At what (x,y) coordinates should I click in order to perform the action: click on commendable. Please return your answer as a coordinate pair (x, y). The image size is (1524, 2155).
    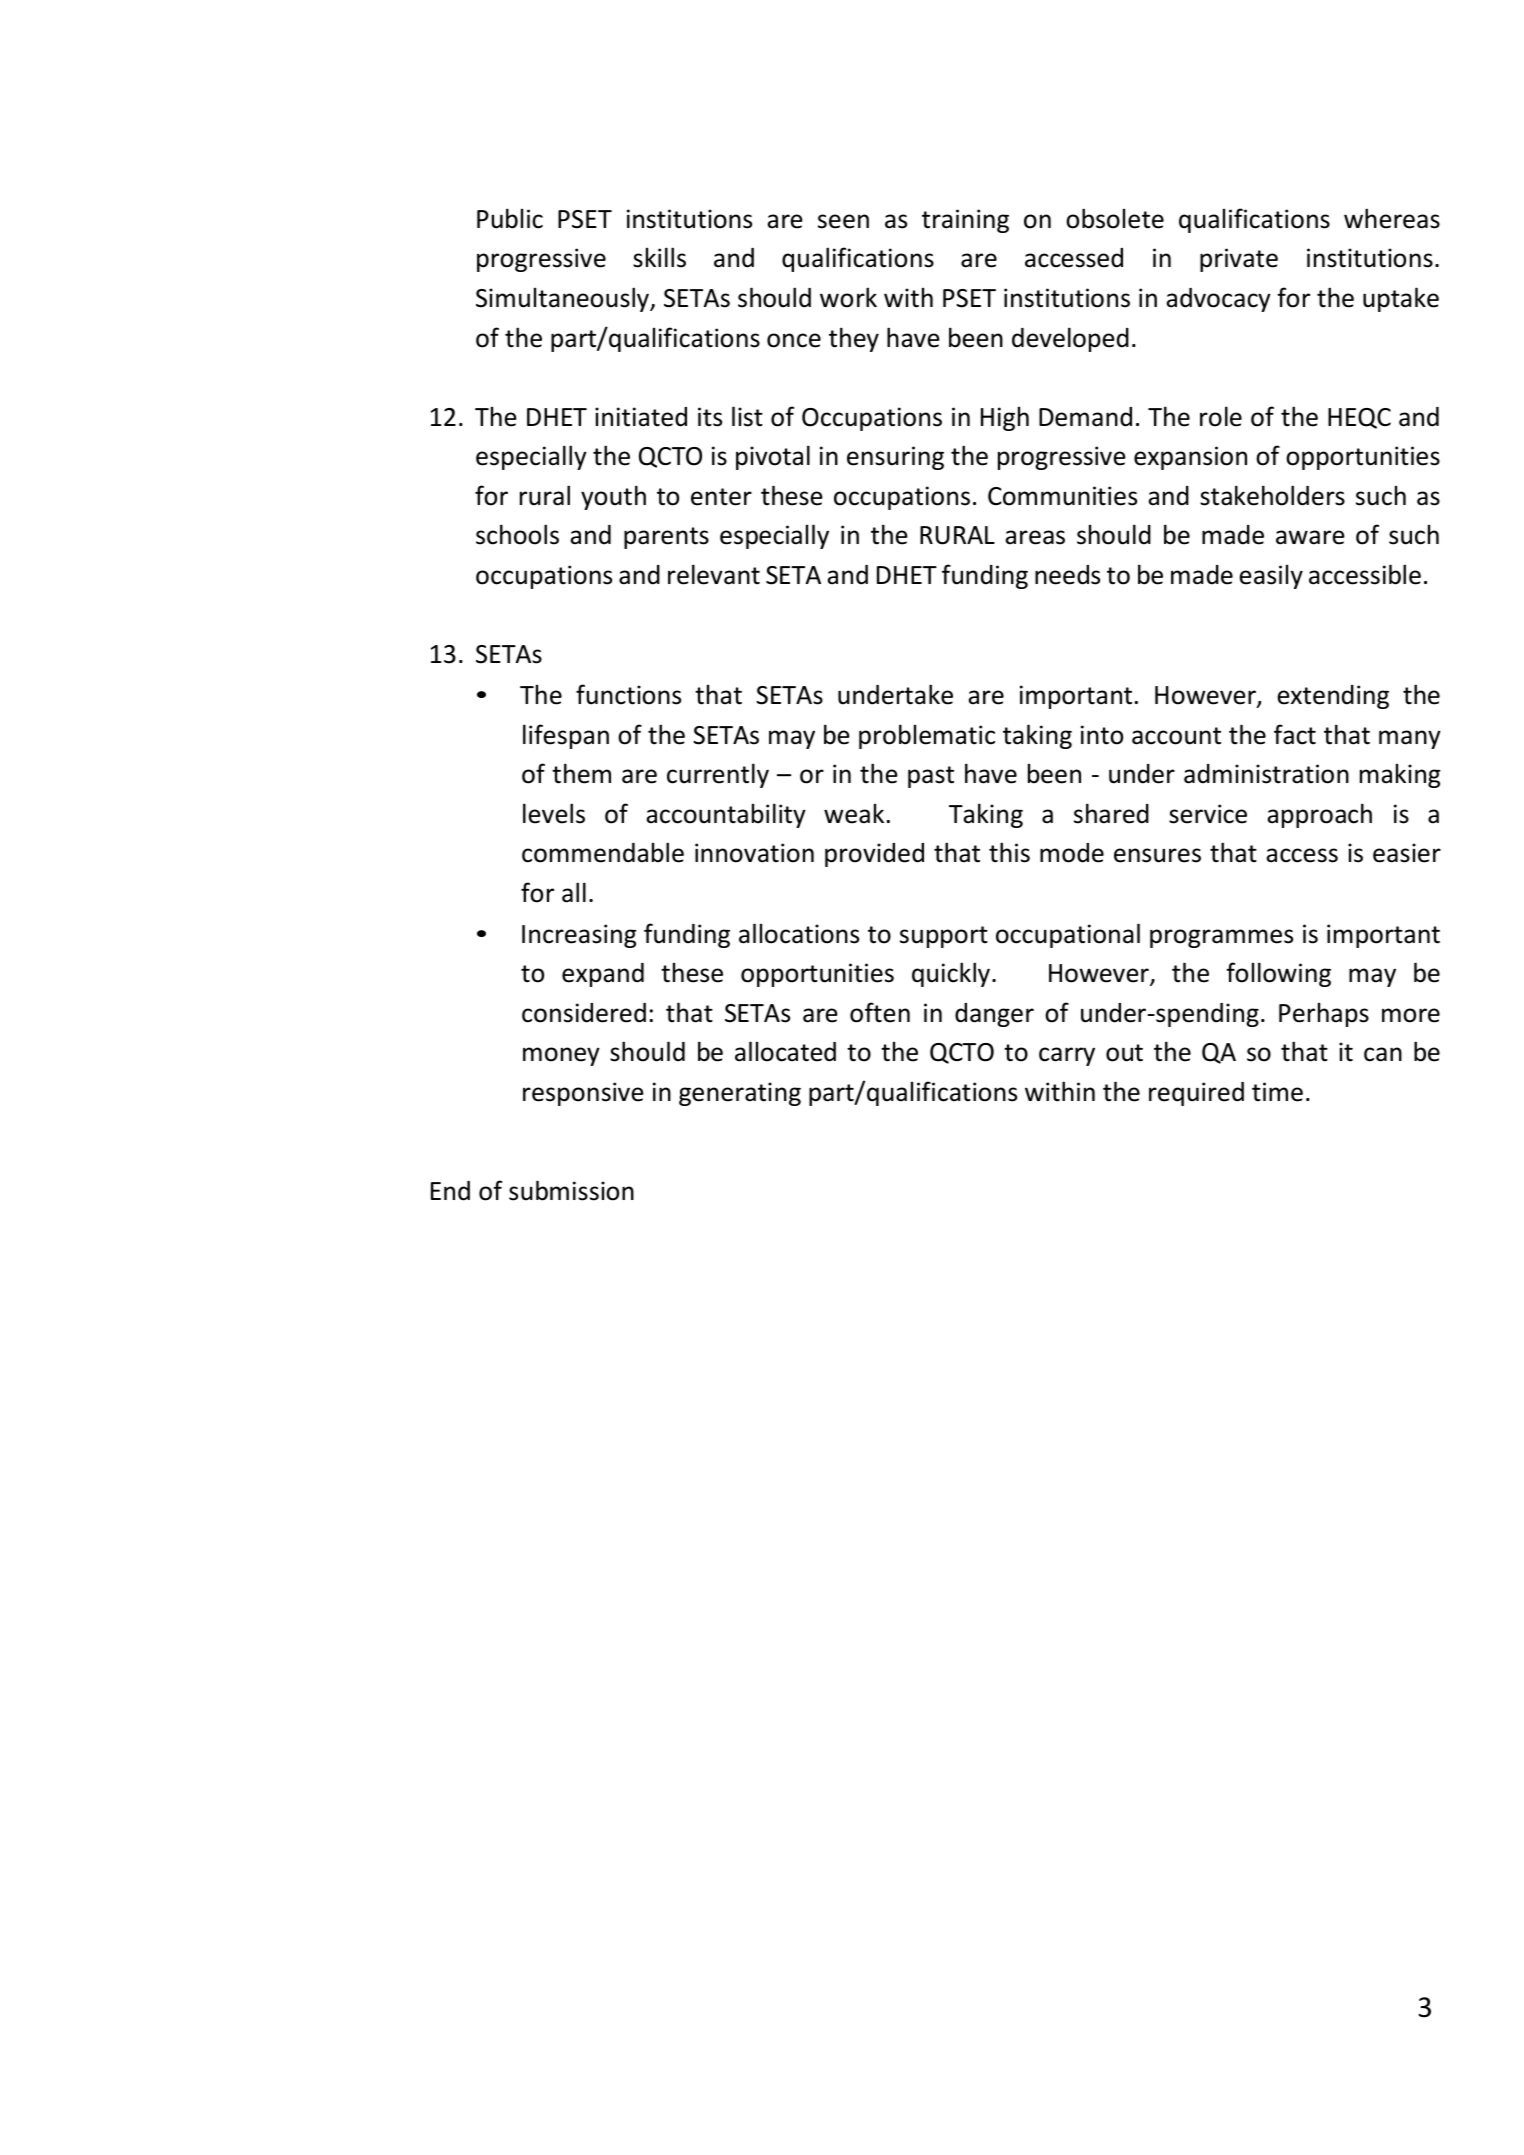
    Looking at the image, I should click on (603, 852).
